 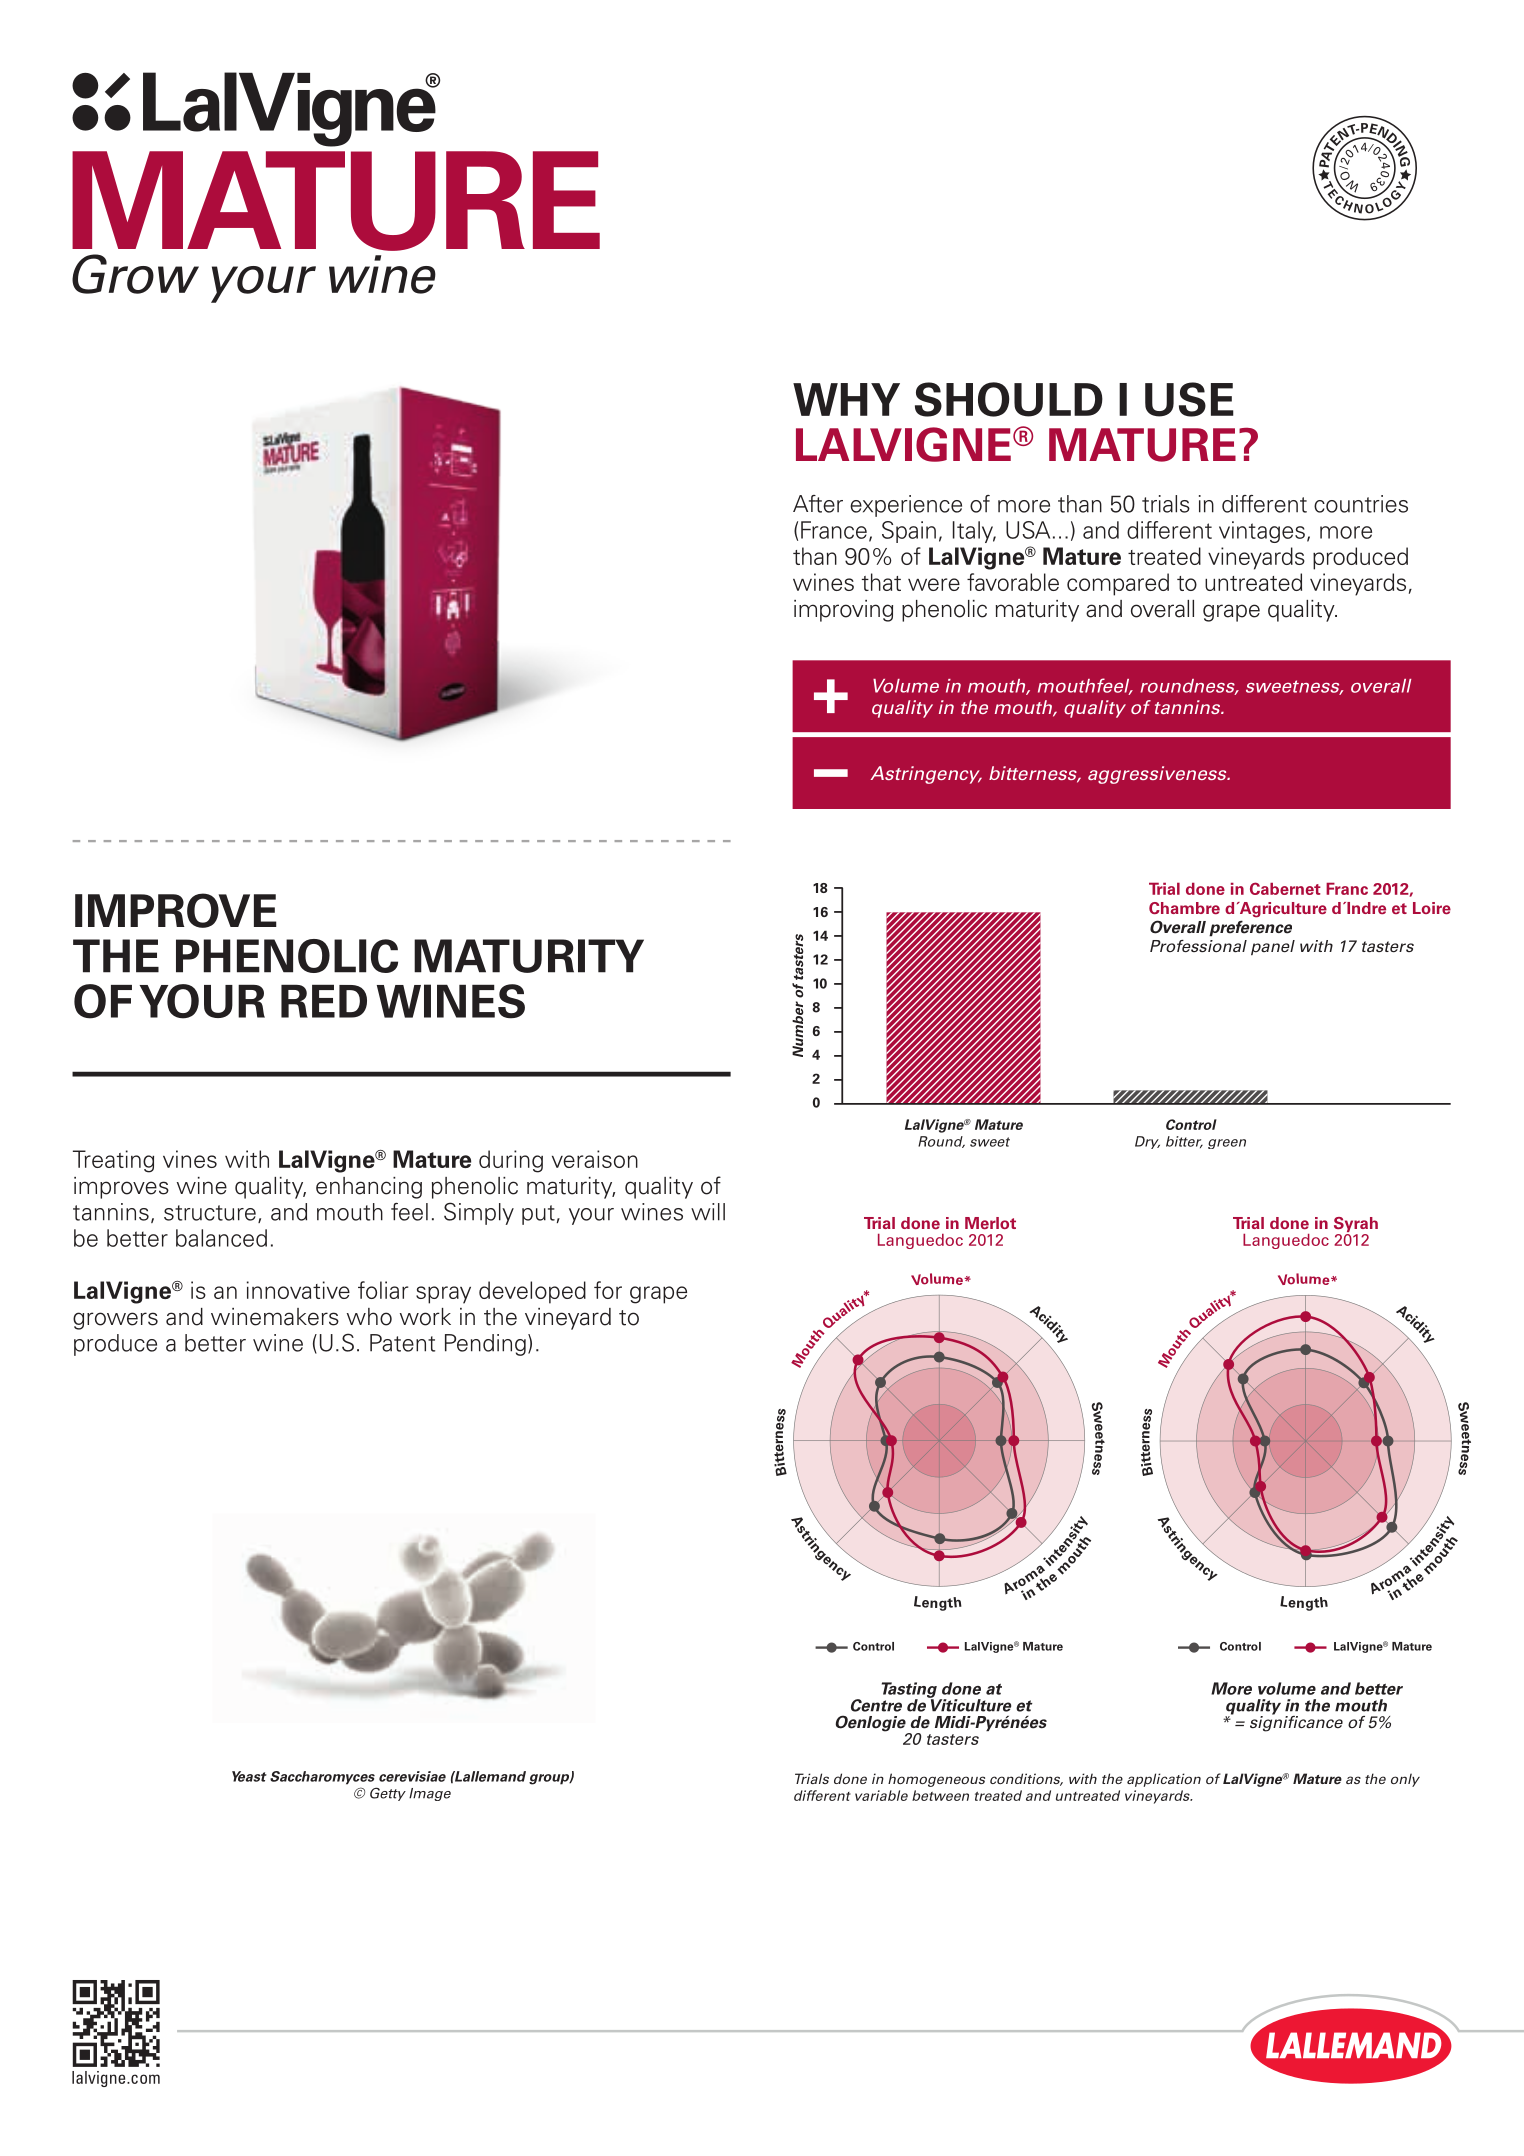 I want to click on vines, so click(x=190, y=1159).
